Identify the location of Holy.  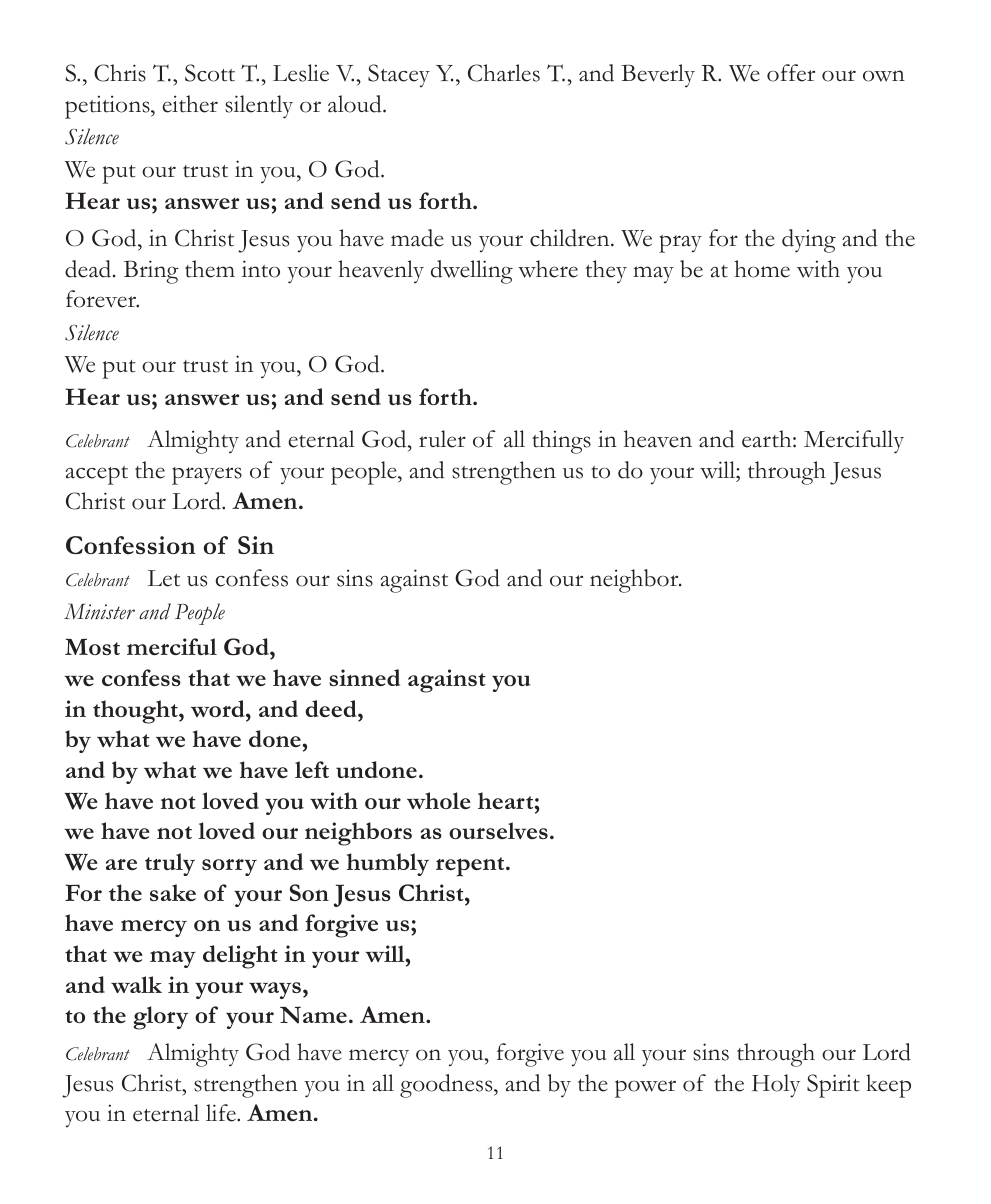
(776, 1086).
